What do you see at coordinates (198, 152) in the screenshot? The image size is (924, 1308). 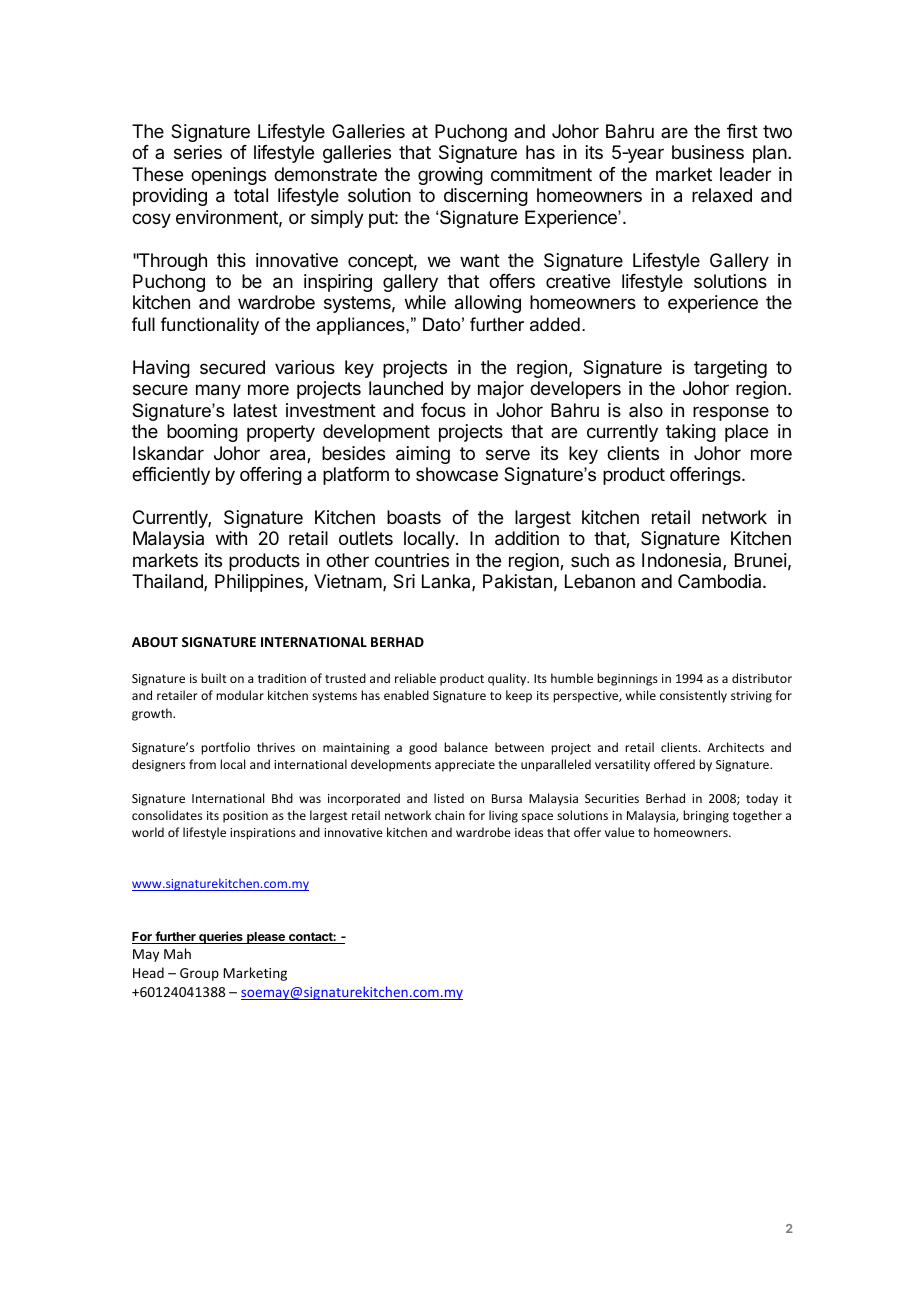 I see `series` at bounding box center [198, 152].
